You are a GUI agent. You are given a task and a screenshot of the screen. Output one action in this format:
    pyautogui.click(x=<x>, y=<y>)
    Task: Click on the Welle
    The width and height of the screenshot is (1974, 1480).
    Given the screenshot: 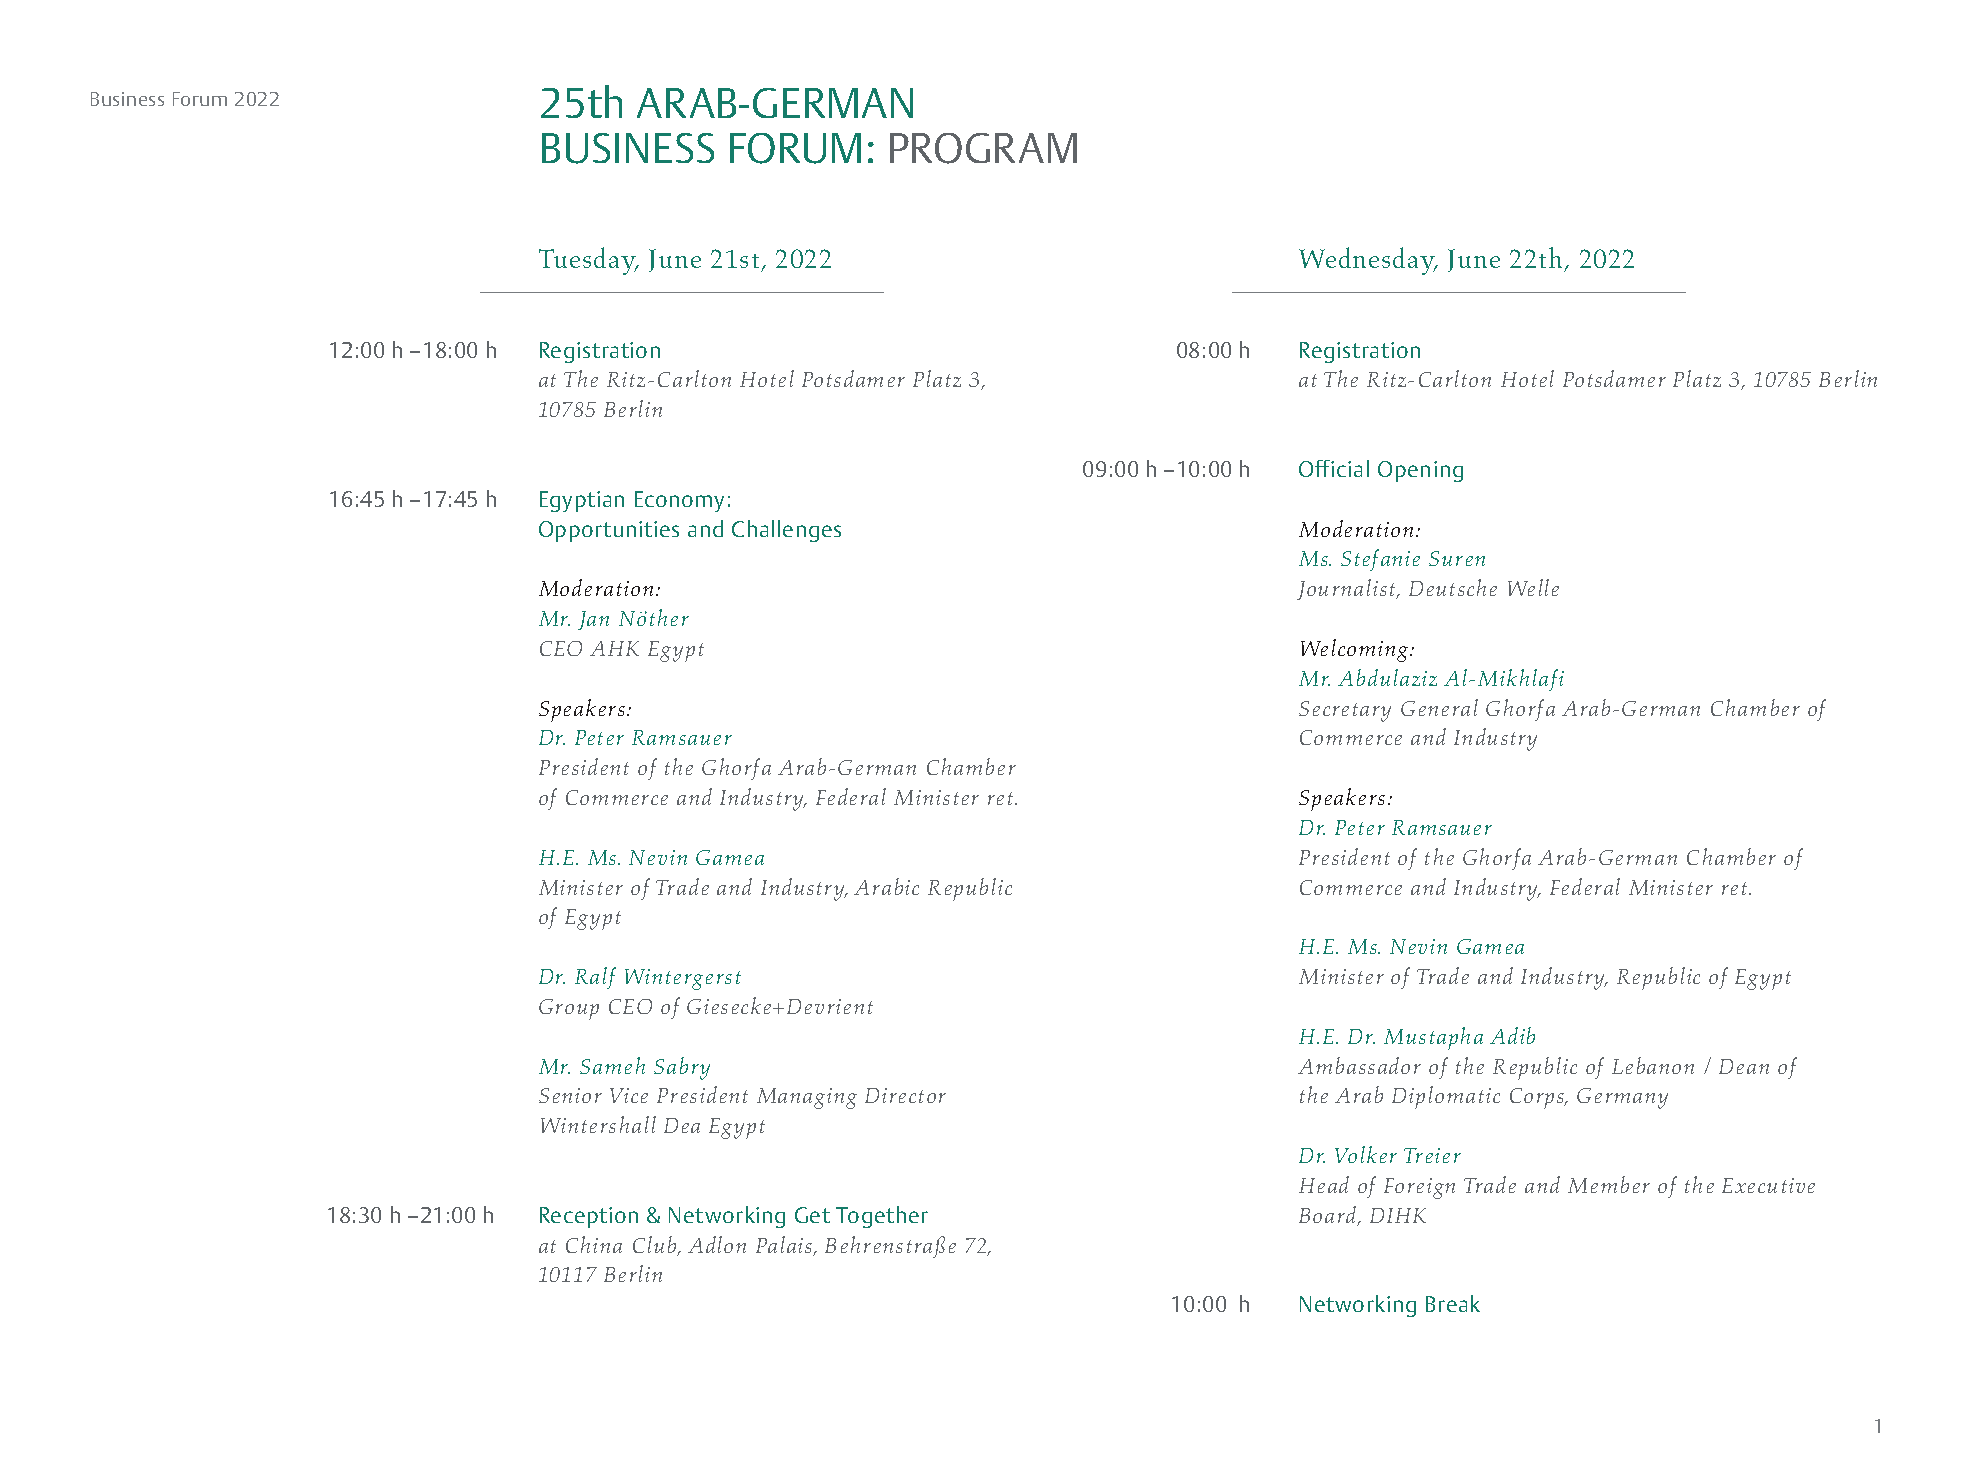 What is the action you would take?
    pyautogui.click(x=1533, y=587)
